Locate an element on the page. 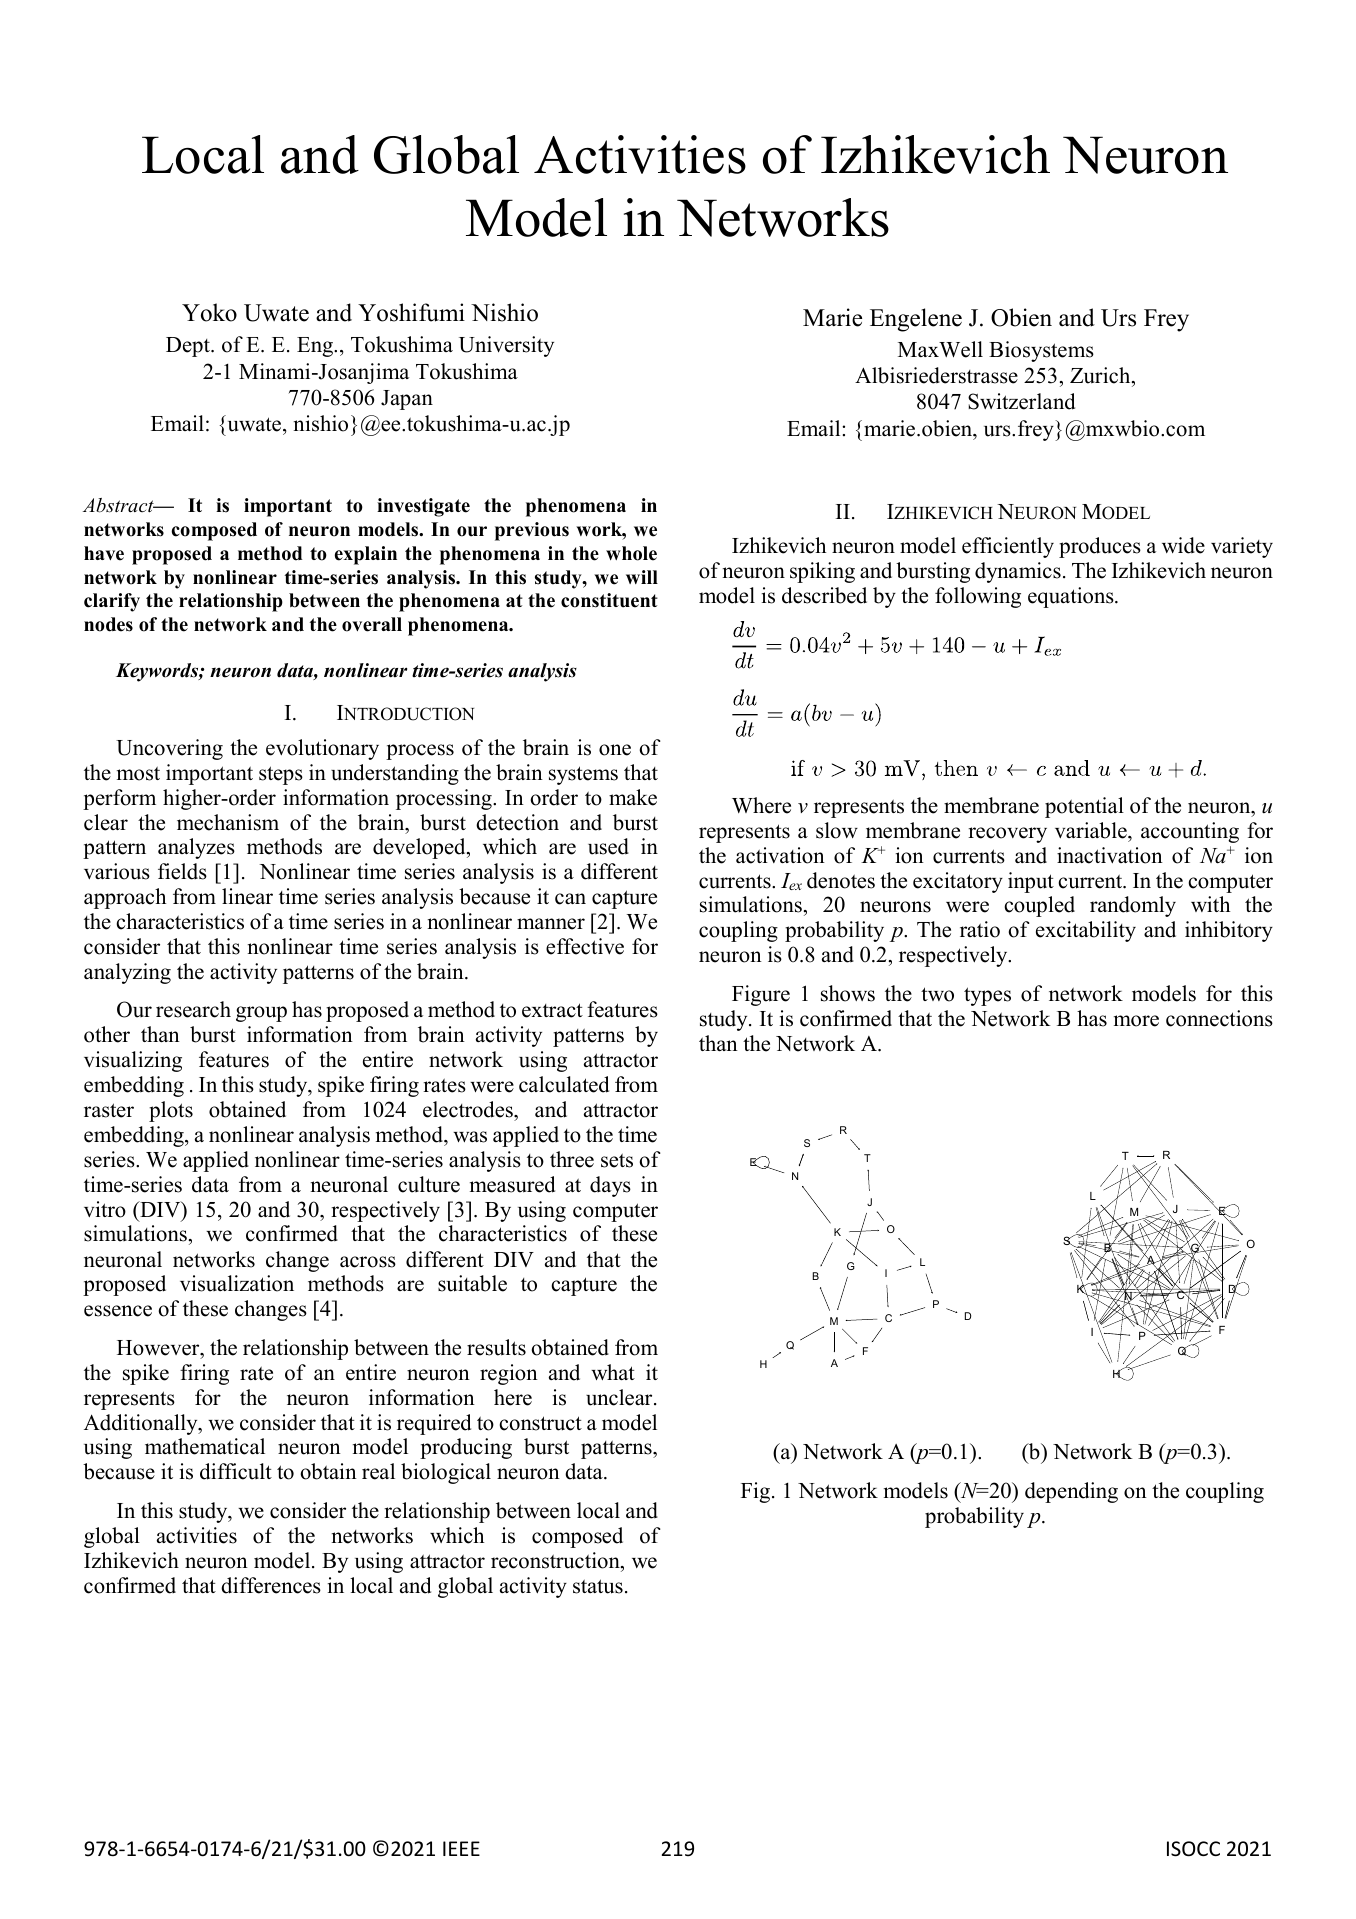 Image resolution: width=1356 pixels, height=1919 pixels. what is located at coordinates (613, 1372).
